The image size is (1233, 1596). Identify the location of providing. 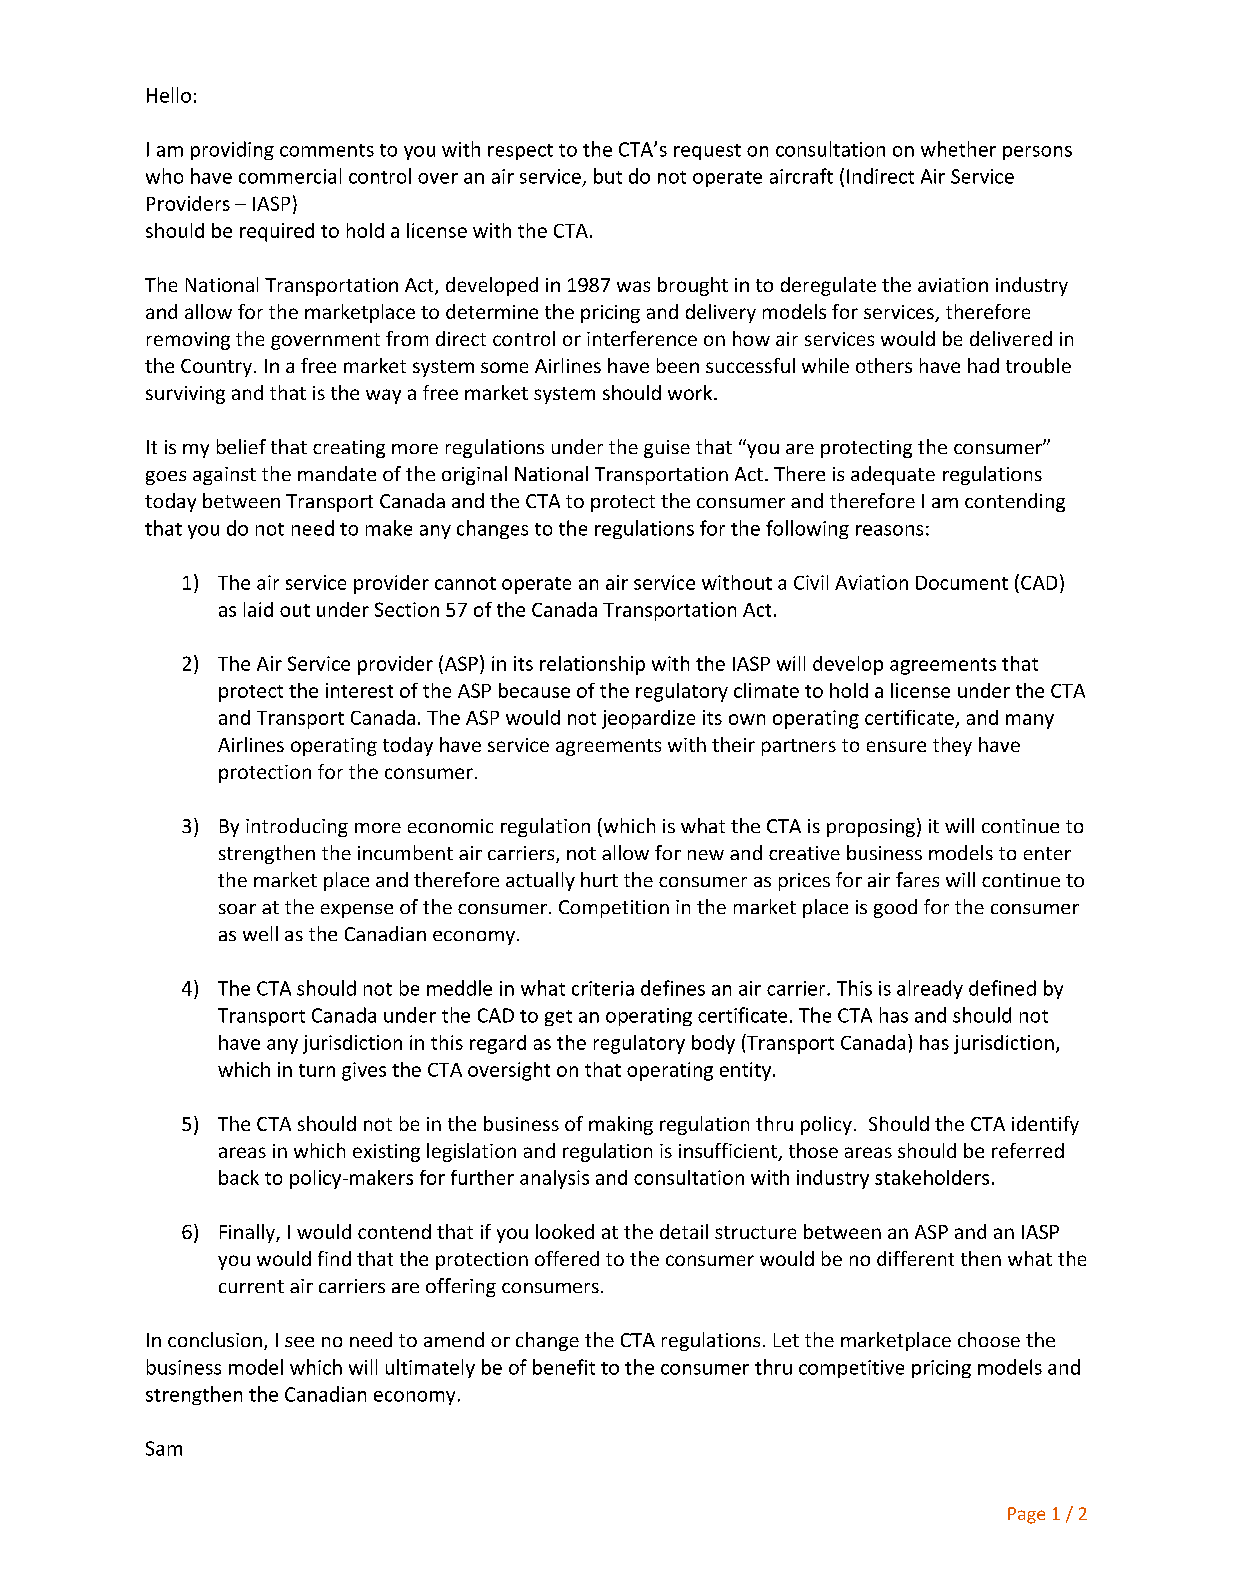
(232, 150).
